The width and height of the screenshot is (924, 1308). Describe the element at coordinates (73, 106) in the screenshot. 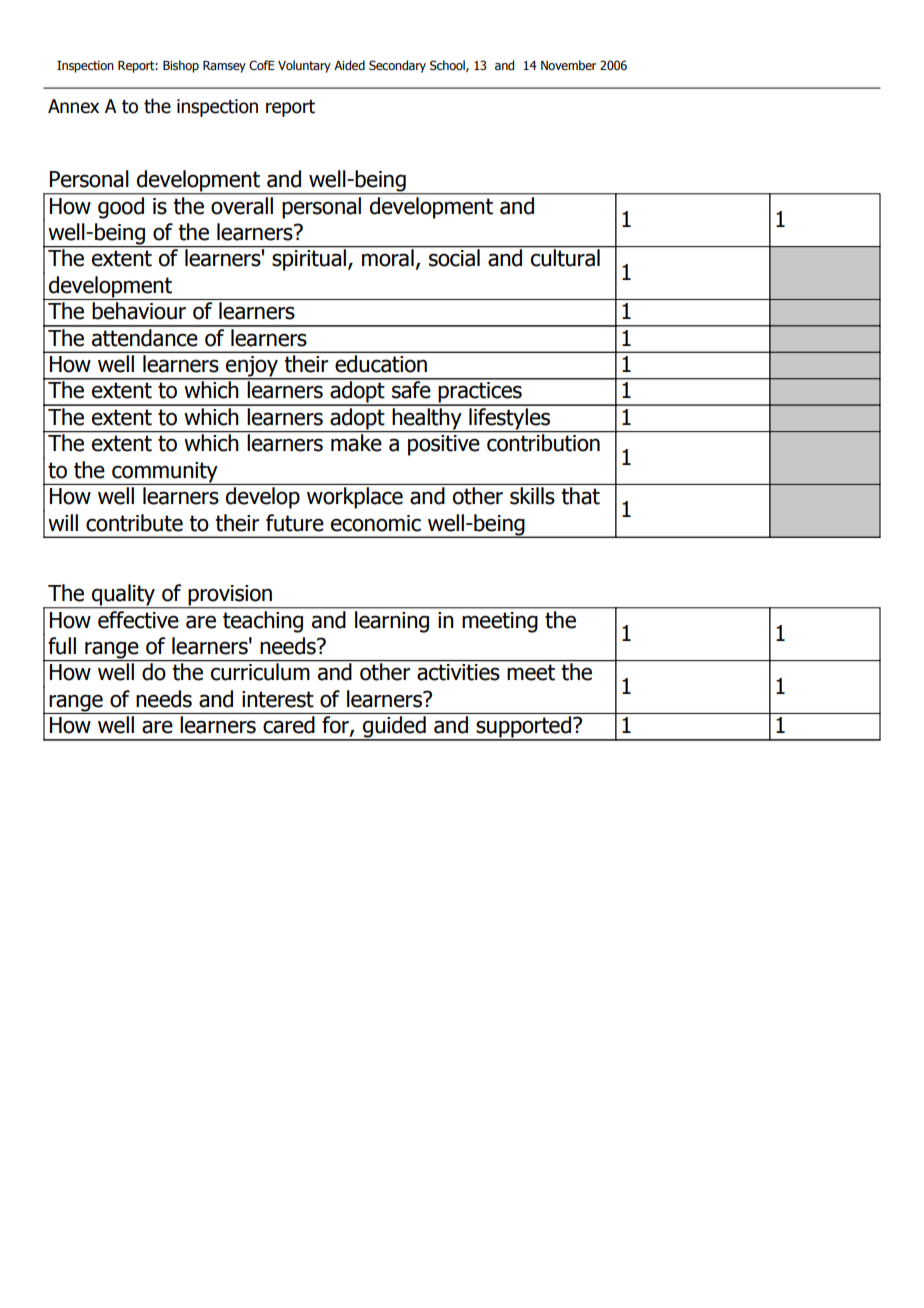

I see `Annex` at that location.
